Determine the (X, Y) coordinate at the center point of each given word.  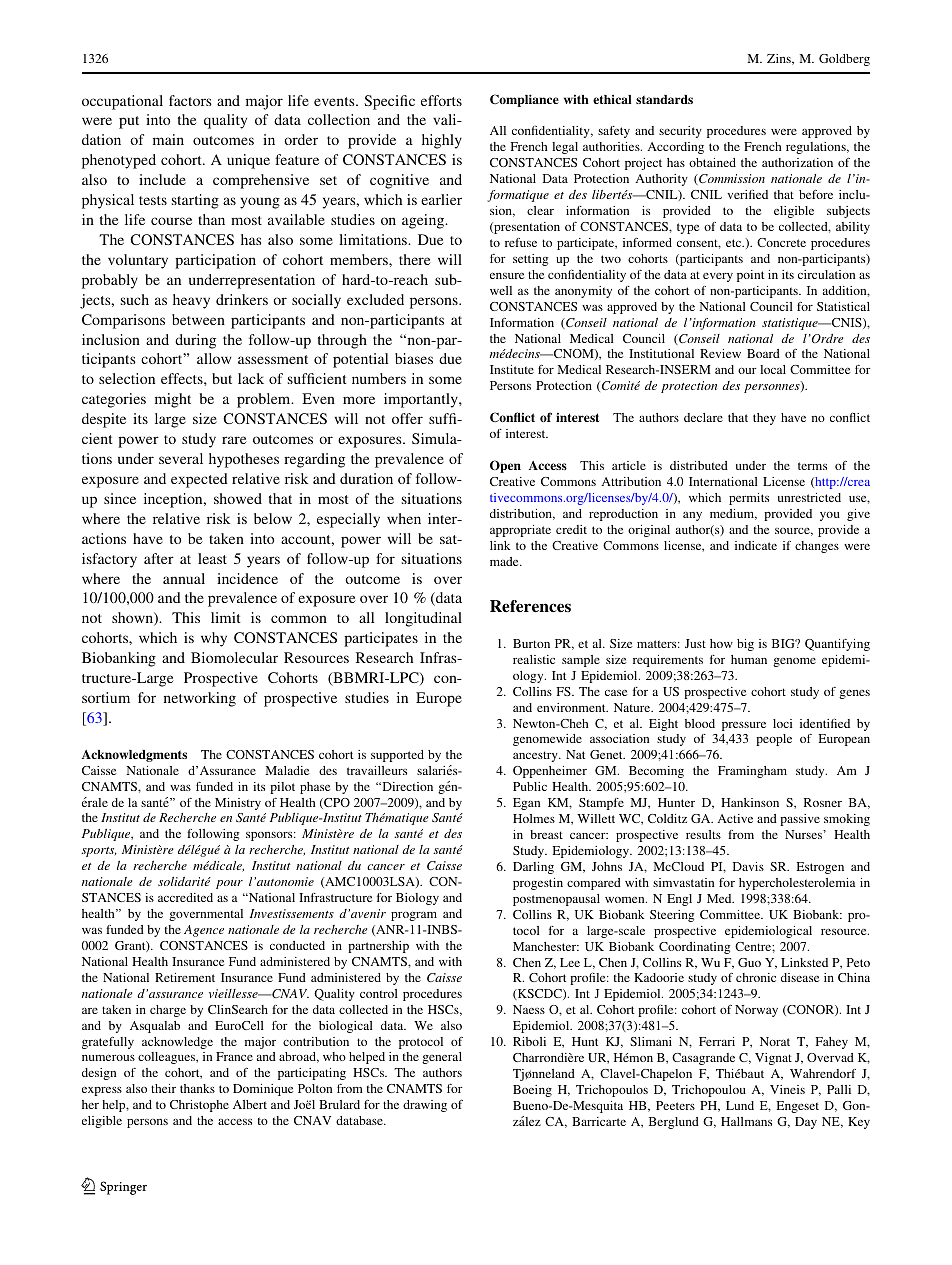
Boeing (532, 1091)
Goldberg (844, 60)
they (764, 419)
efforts (441, 100)
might (173, 400)
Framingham (752, 772)
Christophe (199, 1106)
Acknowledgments (134, 756)
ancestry (536, 756)
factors (190, 100)
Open (505, 466)
